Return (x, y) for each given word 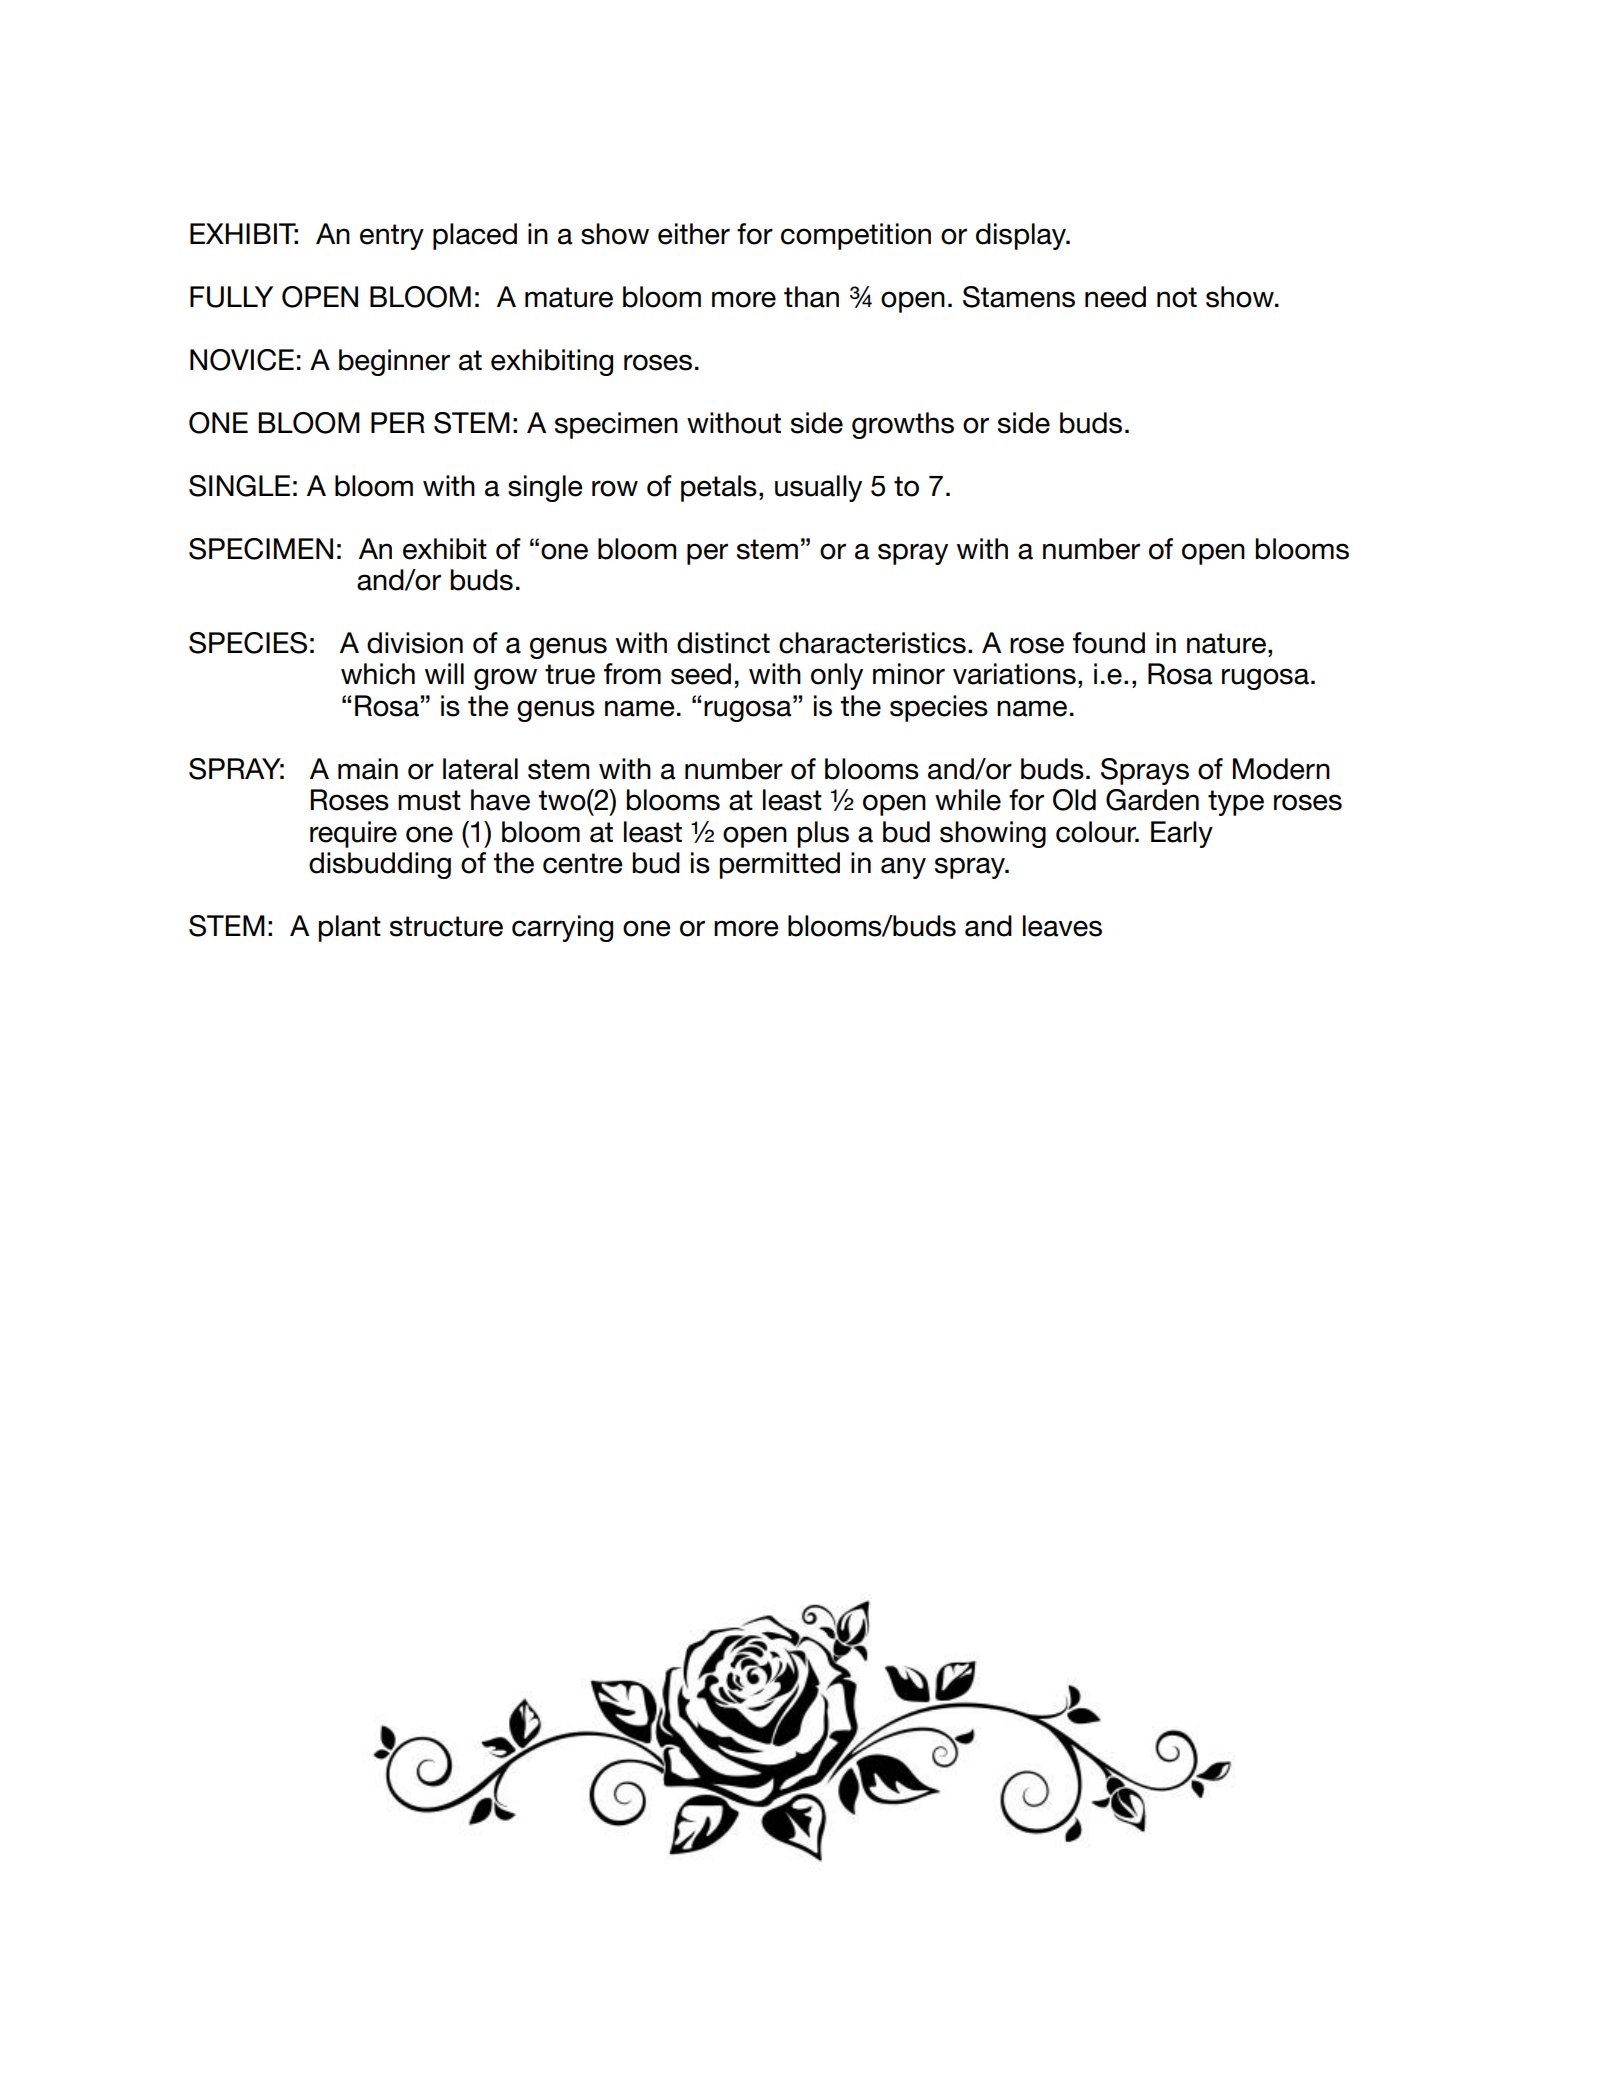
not (1177, 297)
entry (392, 237)
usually (818, 488)
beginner (394, 362)
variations (1014, 674)
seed (701, 674)
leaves (1062, 926)
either (694, 234)
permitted (779, 865)
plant (349, 928)
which (378, 674)
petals (719, 488)
